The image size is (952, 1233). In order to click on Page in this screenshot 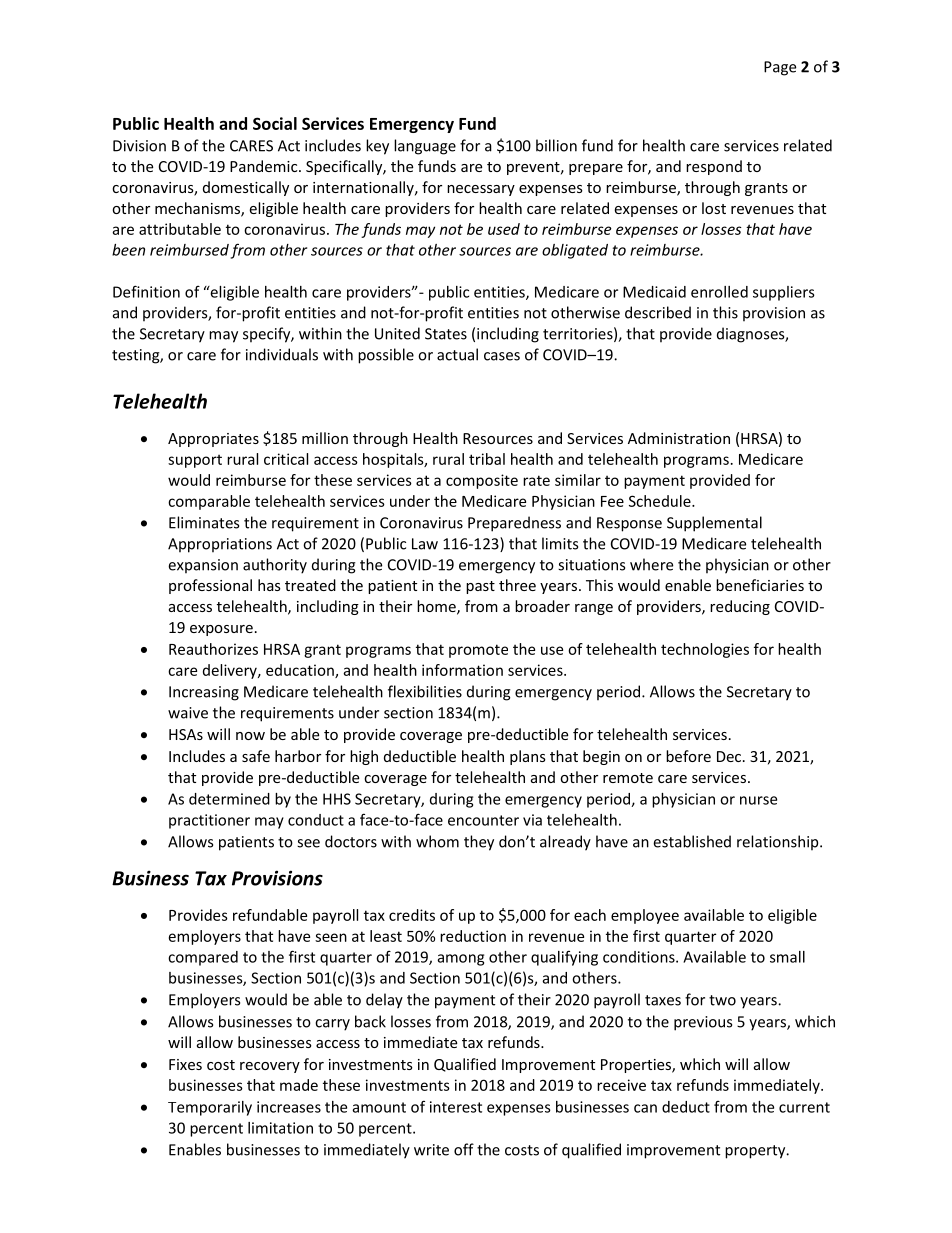, I will do `click(780, 68)`.
